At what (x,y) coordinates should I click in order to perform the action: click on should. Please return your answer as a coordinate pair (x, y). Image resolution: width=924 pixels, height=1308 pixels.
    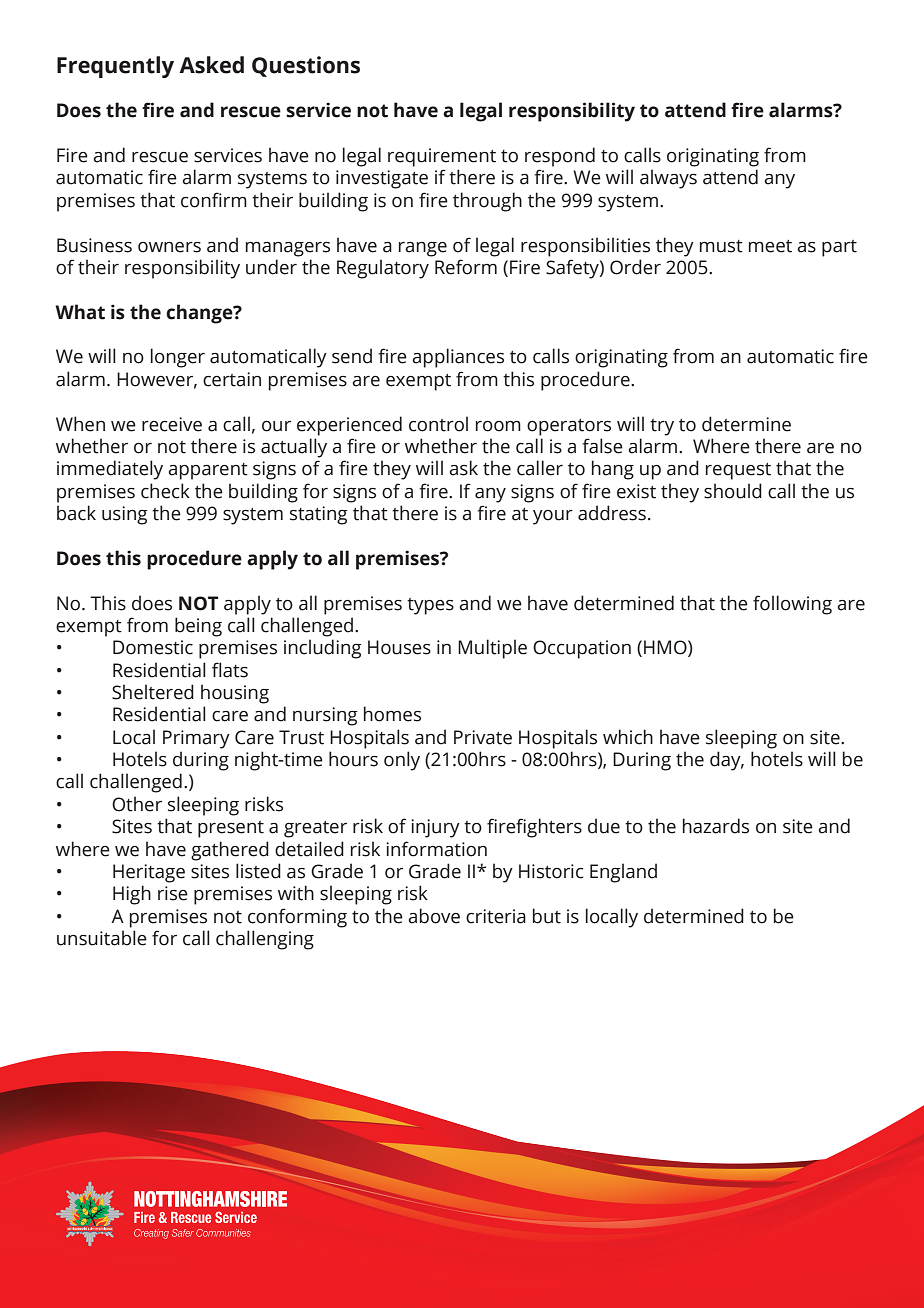
    Looking at the image, I should click on (733, 491).
